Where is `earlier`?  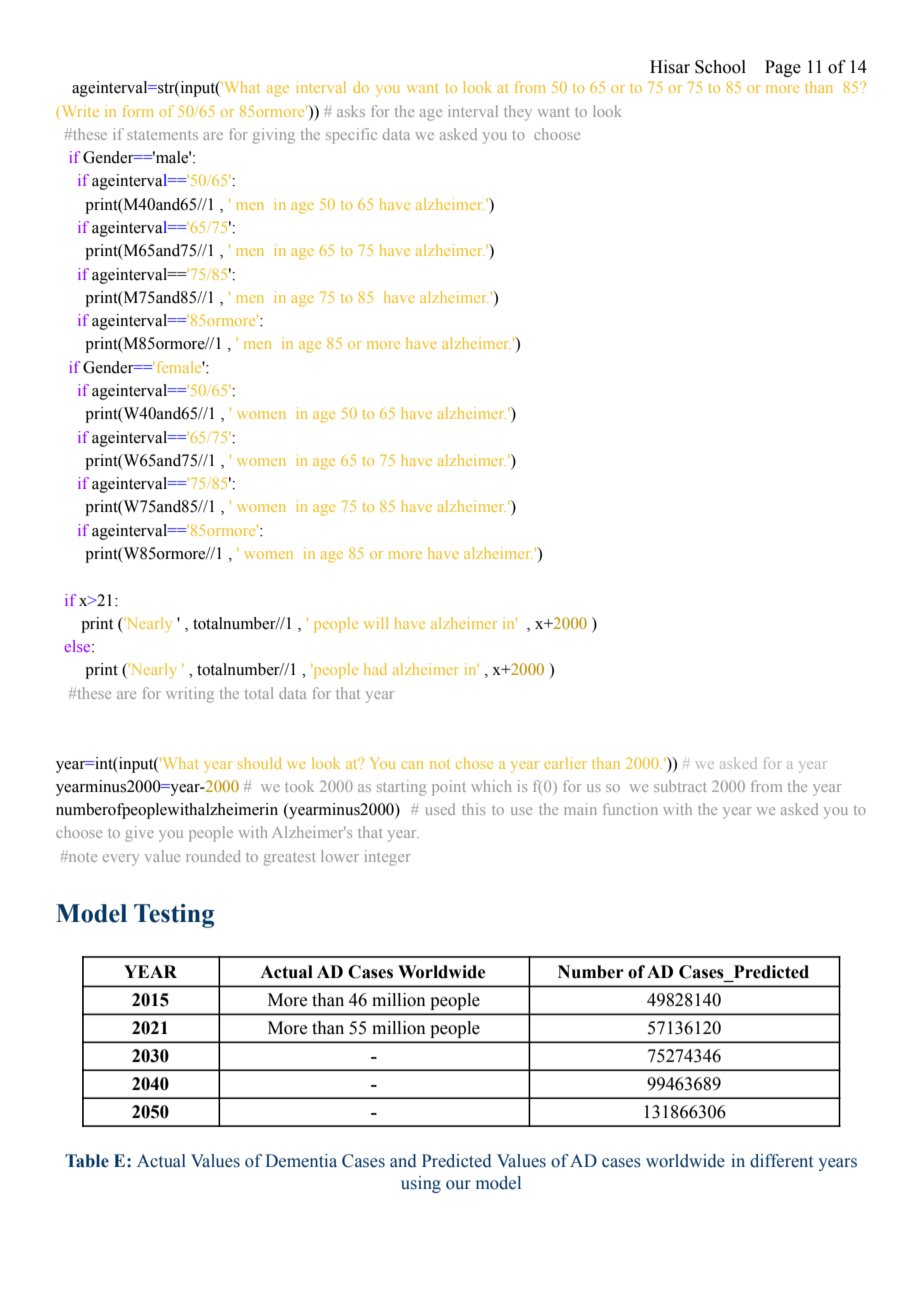
earlier is located at coordinates (565, 763).
